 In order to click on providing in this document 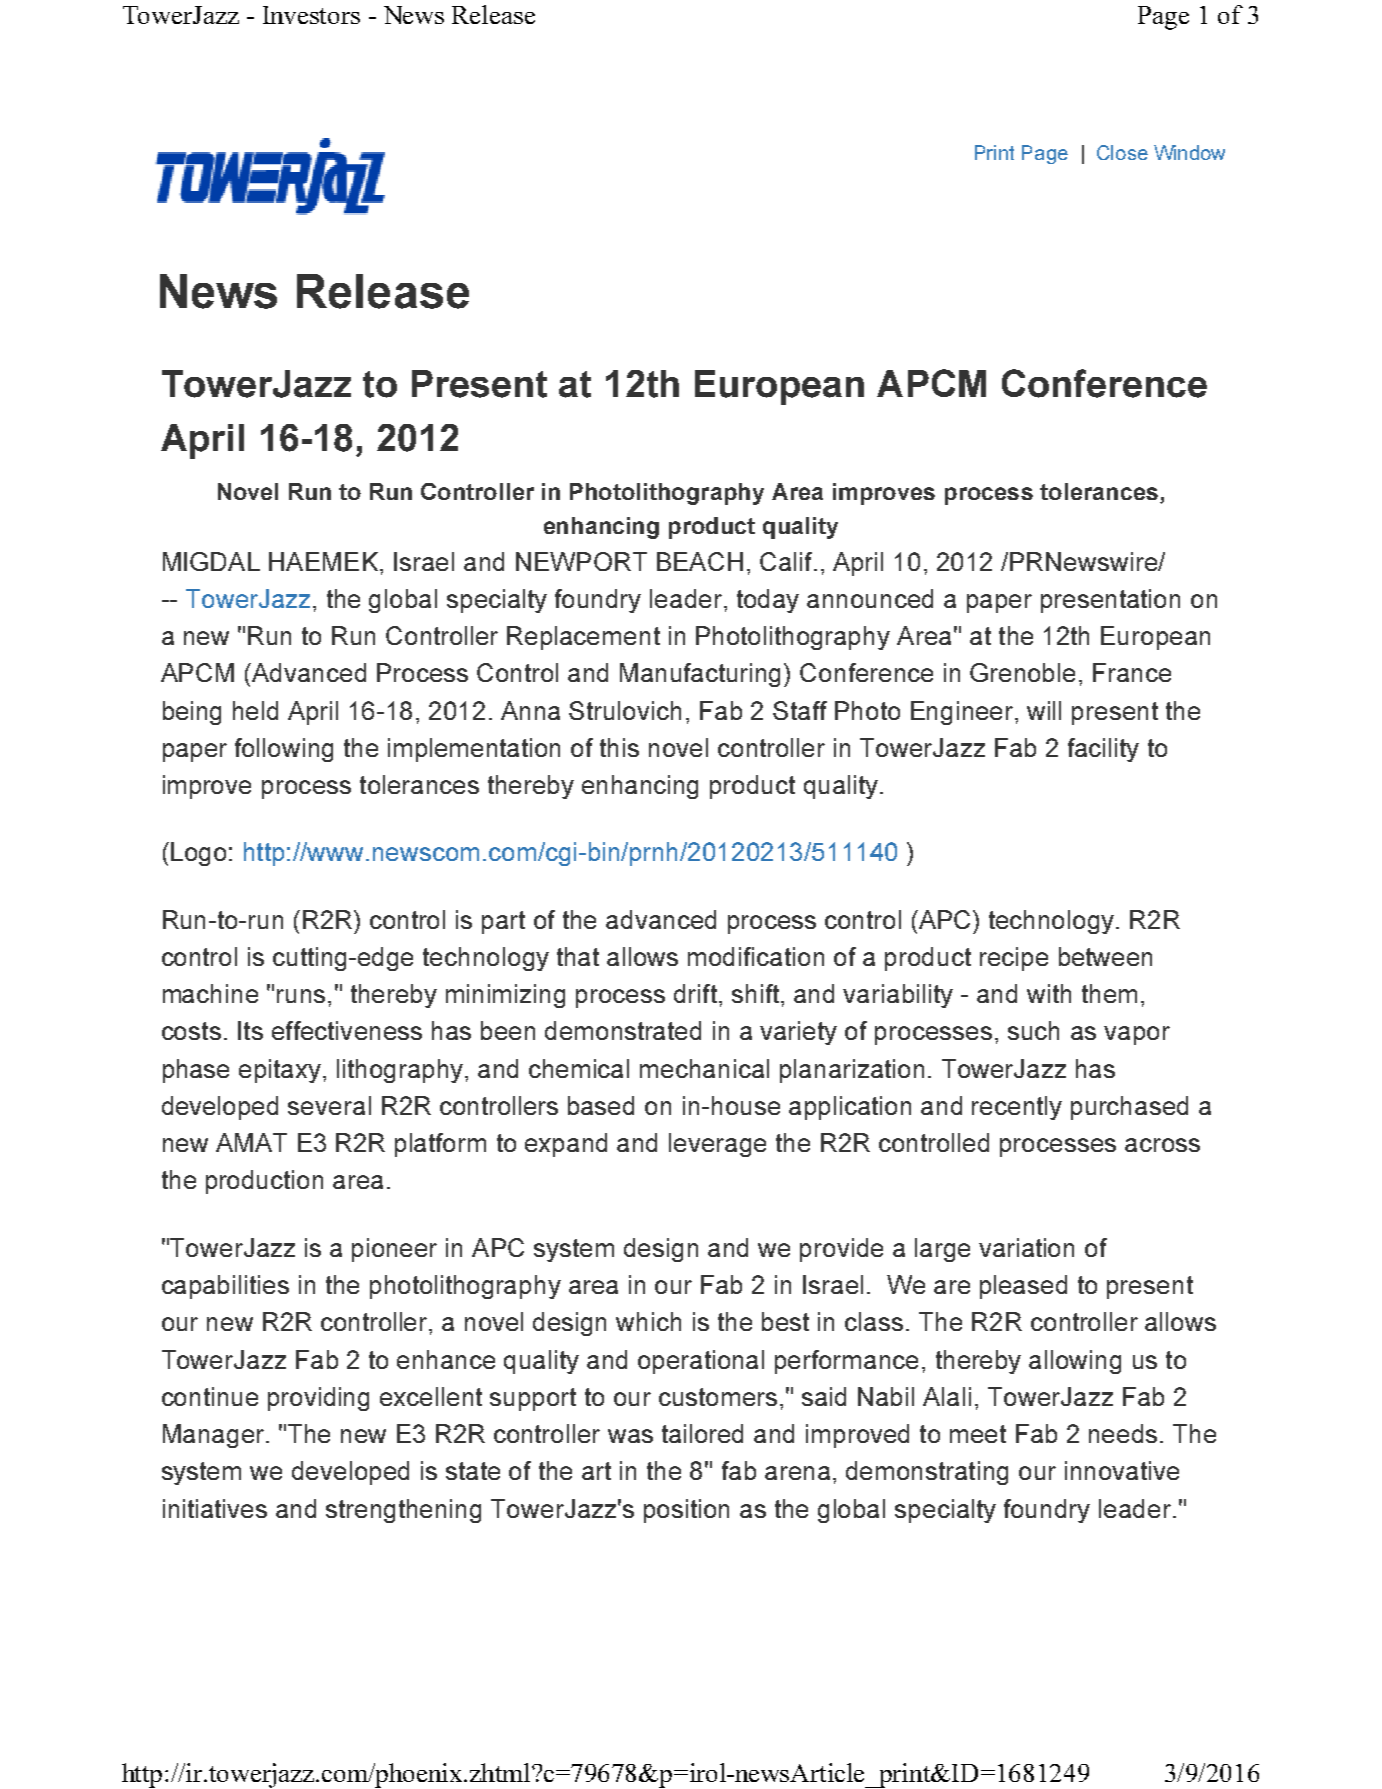, I will do `click(318, 1399)`.
